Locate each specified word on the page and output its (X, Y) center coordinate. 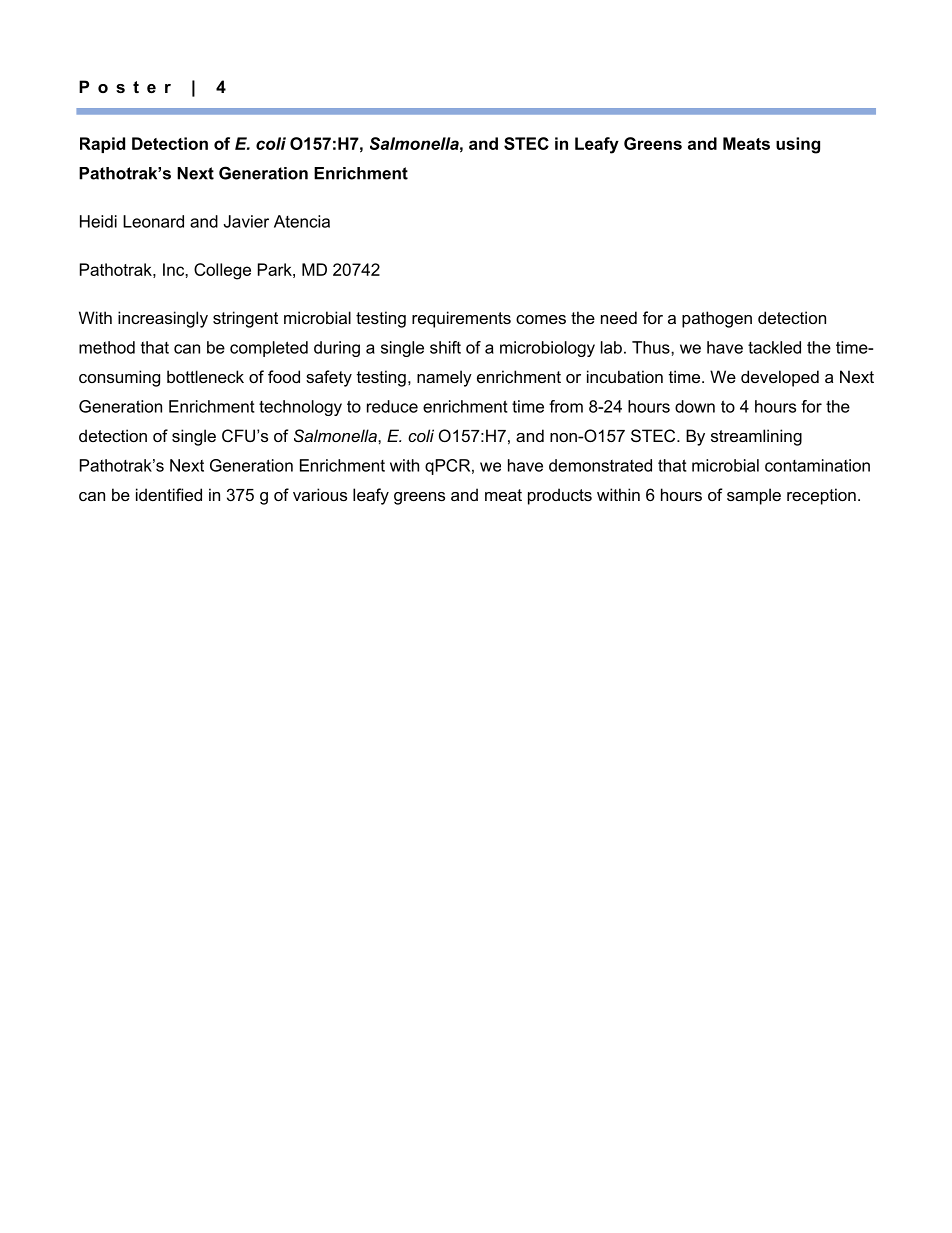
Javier (246, 221)
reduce (392, 406)
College (222, 271)
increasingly (163, 319)
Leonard (153, 221)
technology (300, 408)
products (560, 496)
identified (169, 494)
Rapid (102, 145)
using (798, 145)
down (695, 406)
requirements (461, 319)
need (619, 317)
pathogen (717, 319)
